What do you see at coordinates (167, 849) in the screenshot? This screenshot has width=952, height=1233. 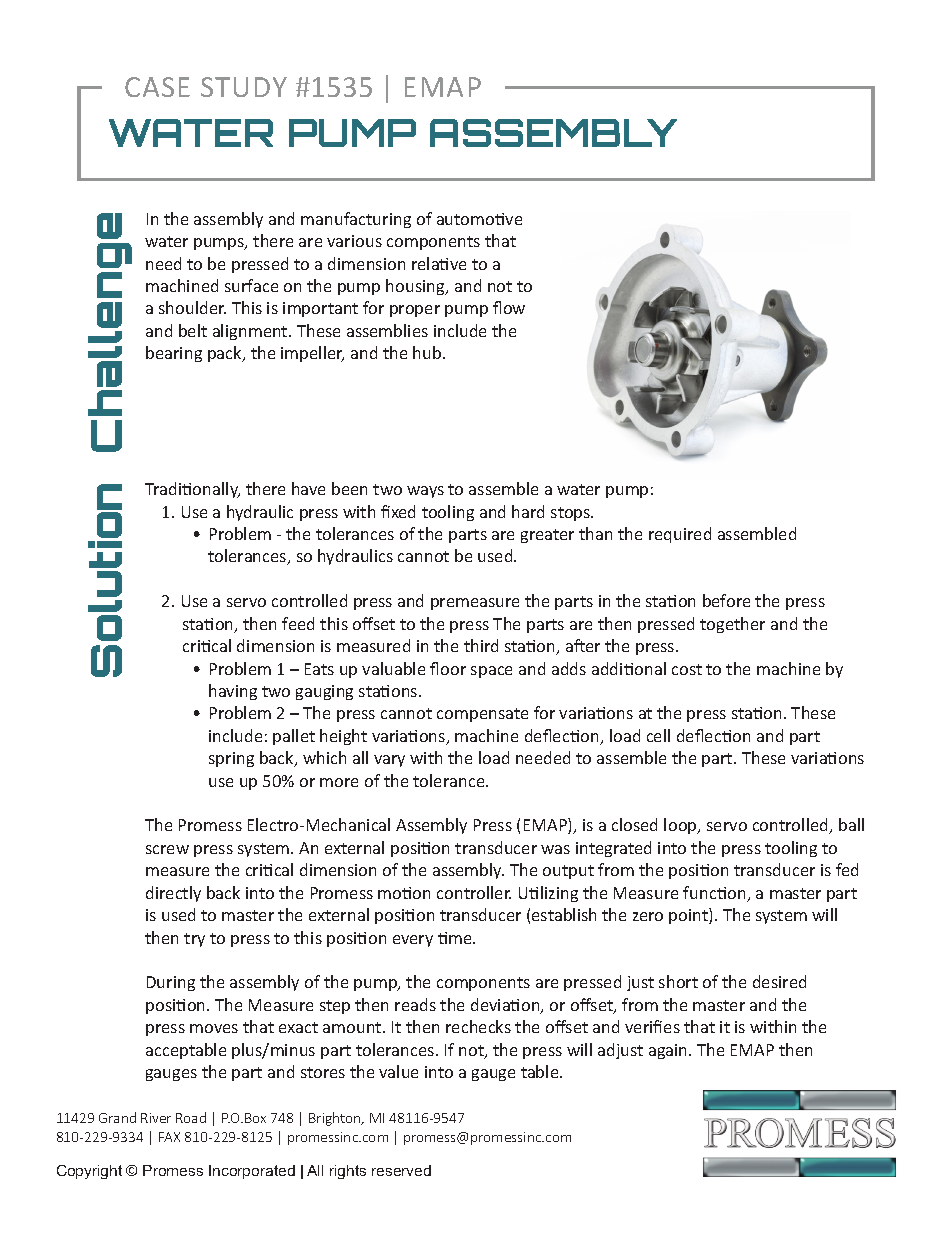 I see `screw` at bounding box center [167, 849].
